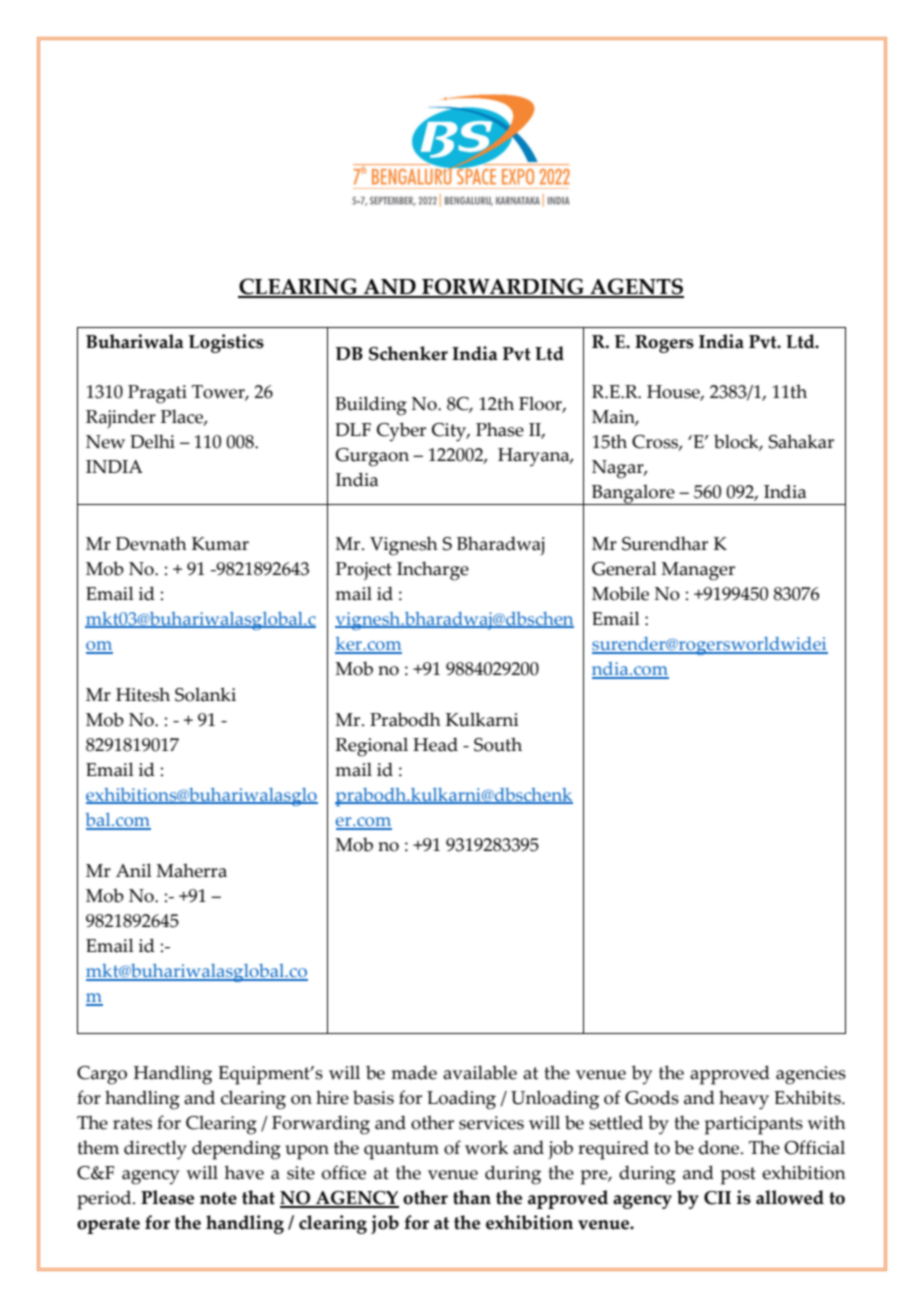 Image resolution: width=924 pixels, height=1308 pixels. What do you see at coordinates (698, 571) in the screenshot?
I see `Manager` at bounding box center [698, 571].
